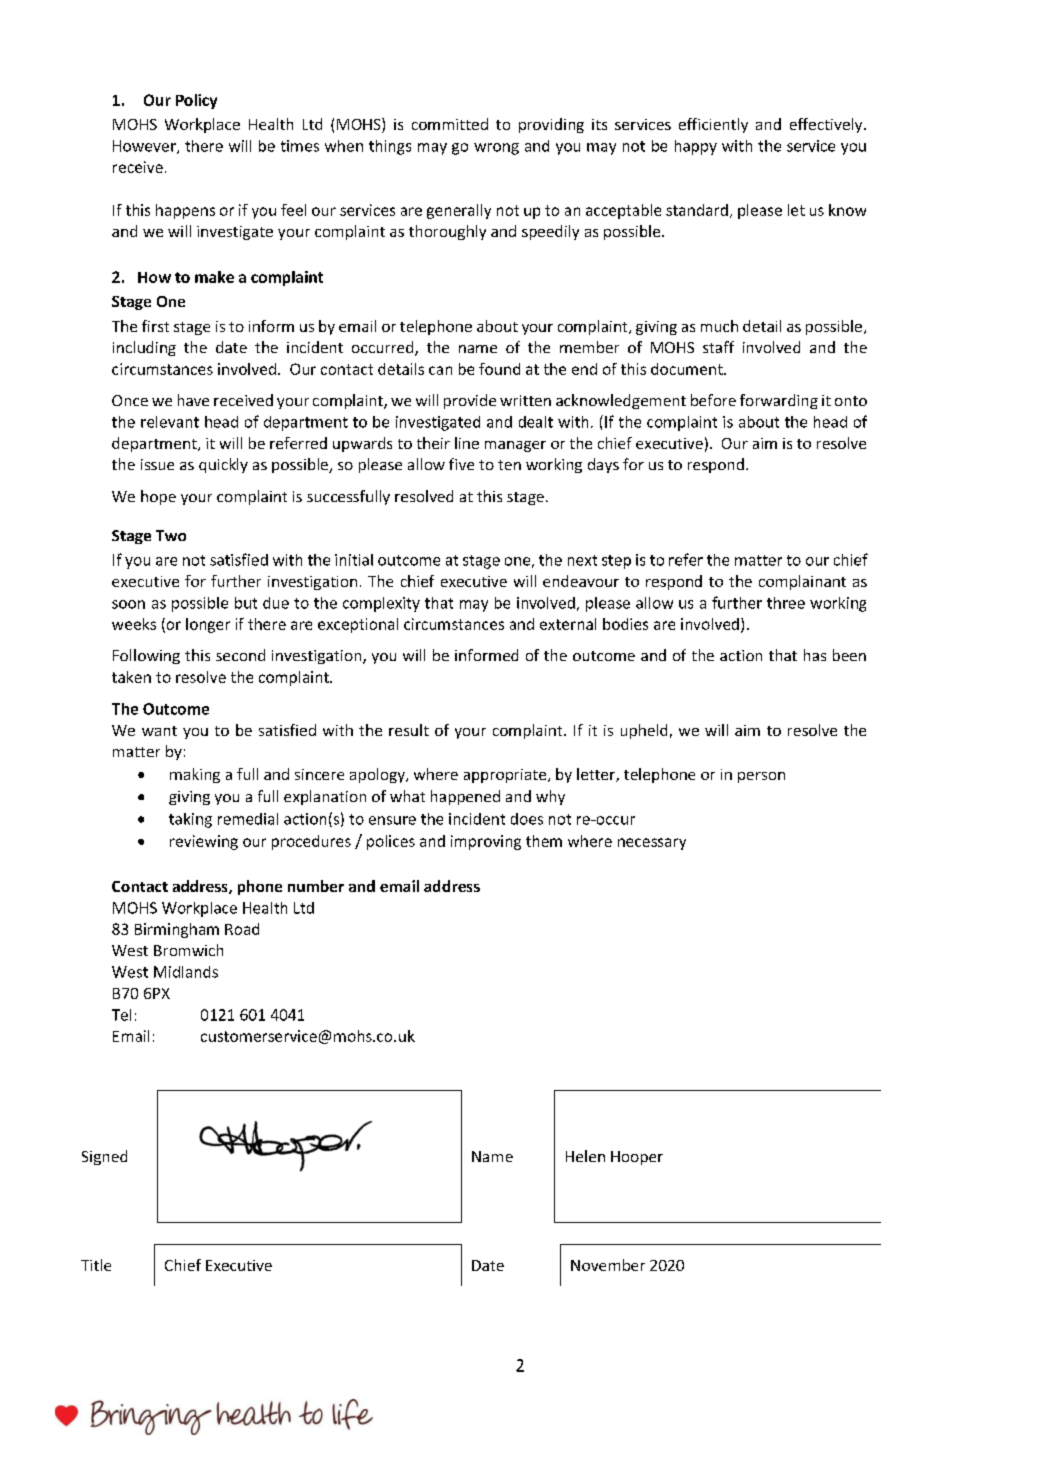 This image has width=1040, height=1472. Describe the element at coordinates (496, 149) in the image. I see `wrong` at that location.
